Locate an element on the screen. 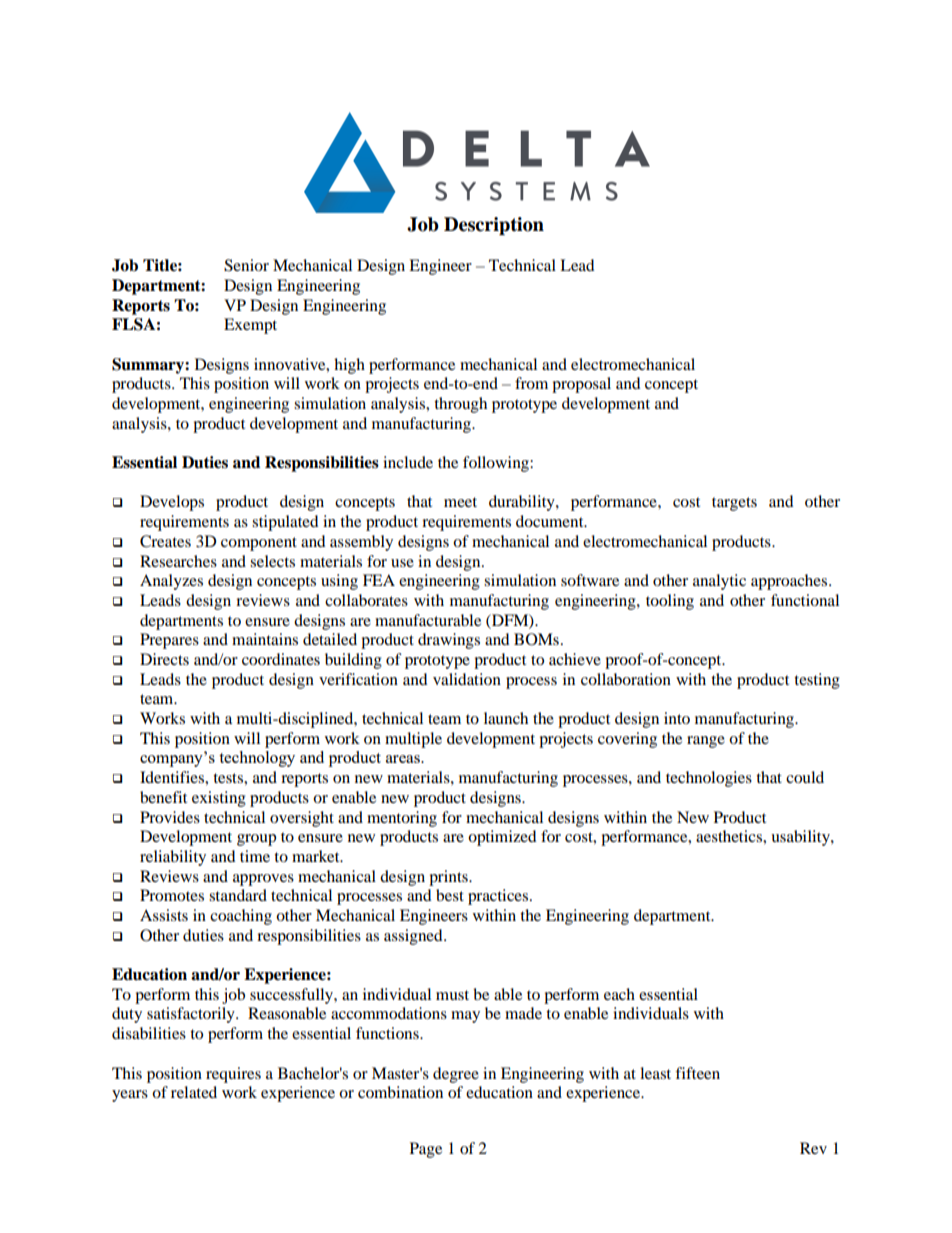  related is located at coordinates (194, 1092).
